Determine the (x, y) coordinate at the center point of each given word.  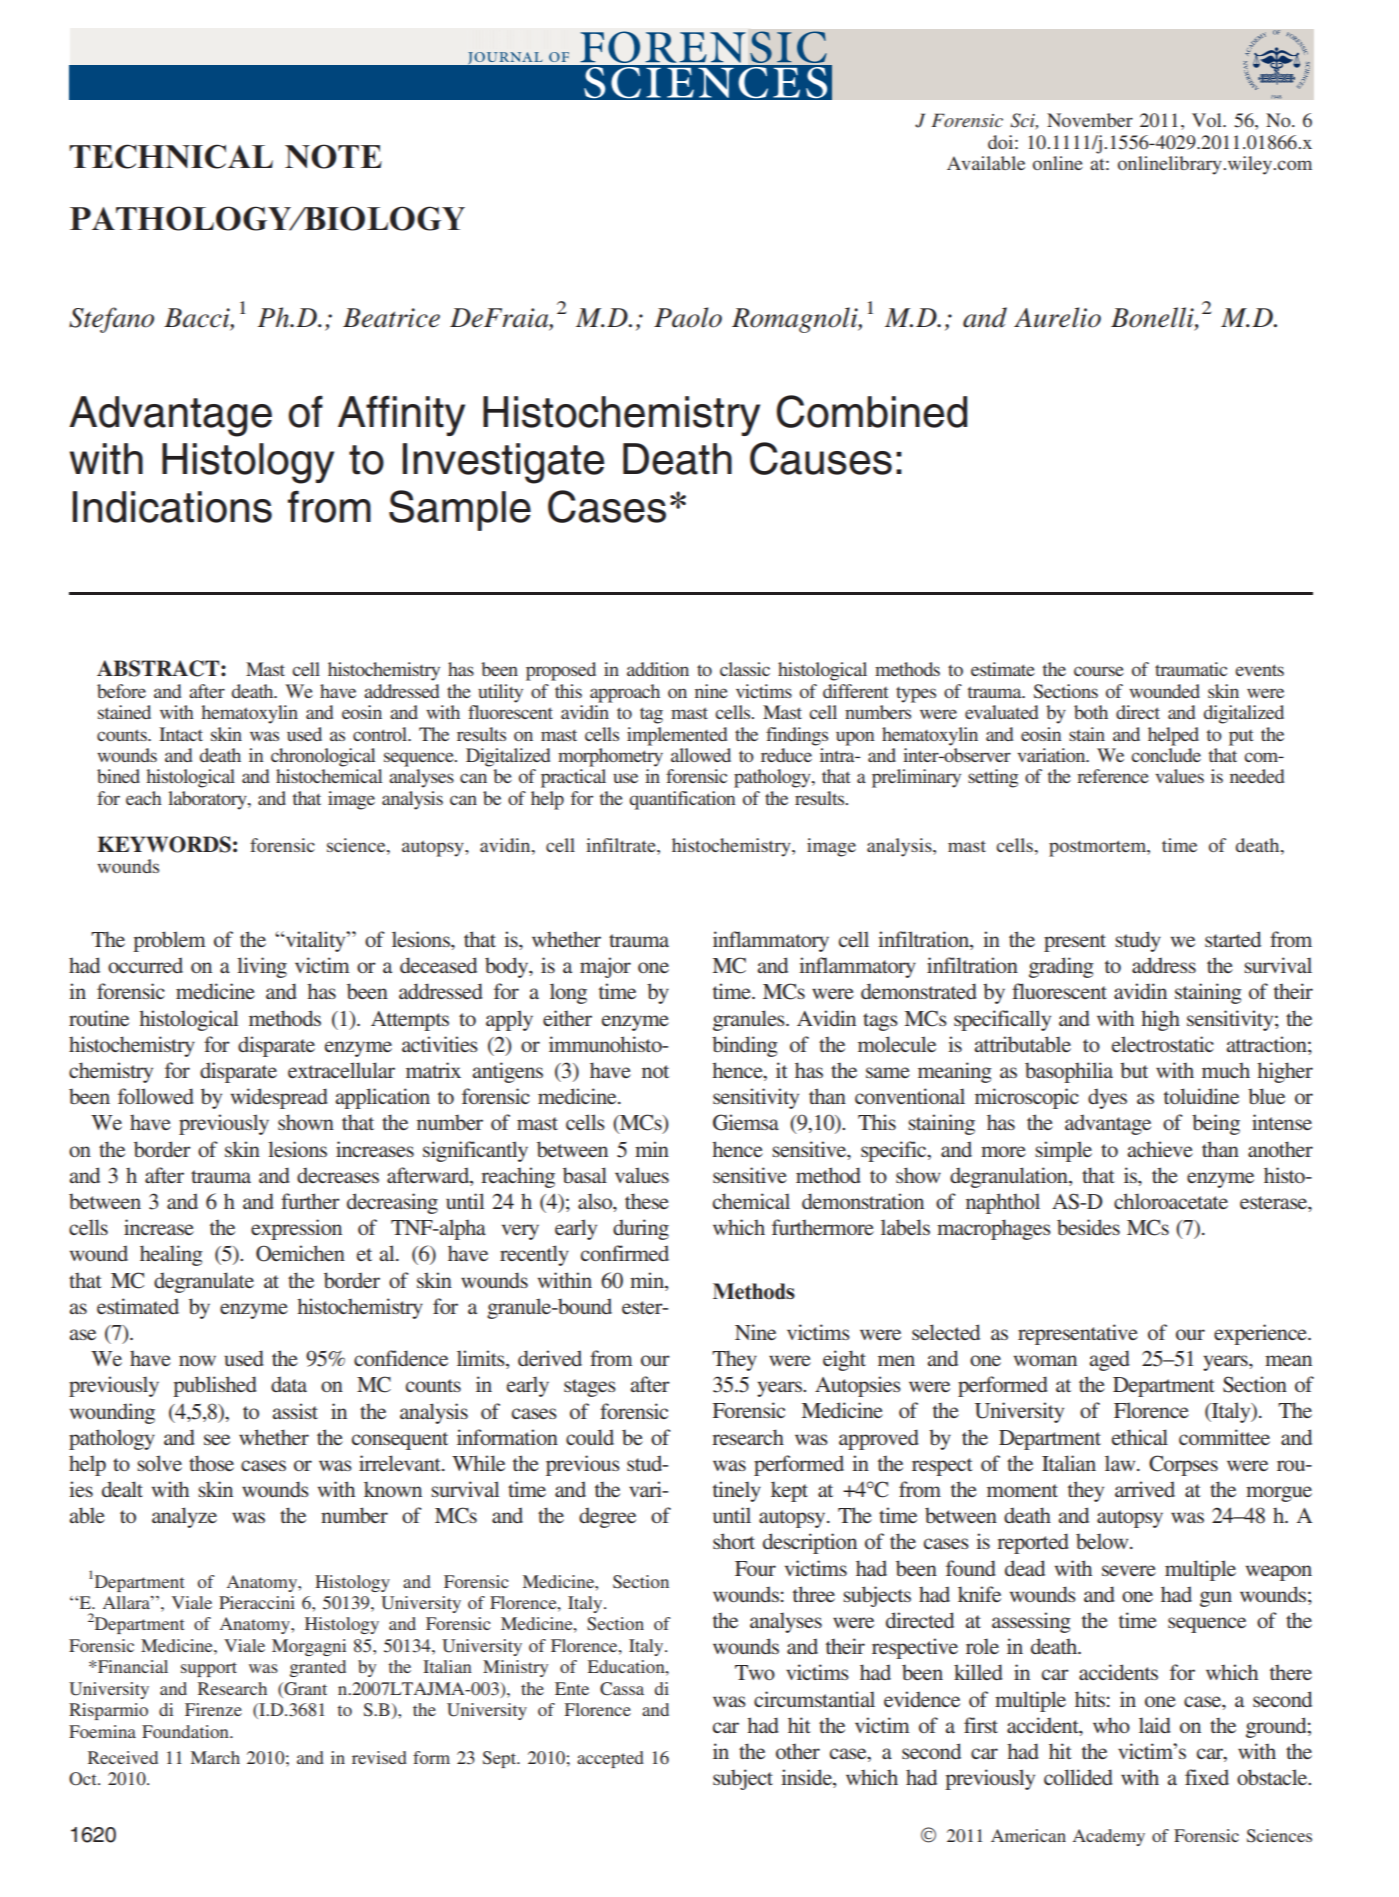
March (215, 1757)
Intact (181, 734)
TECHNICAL (171, 156)
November (1090, 120)
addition (658, 669)
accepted (610, 1759)
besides (1088, 1227)
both (1091, 712)
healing (171, 1255)
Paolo (688, 317)
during (641, 1229)
